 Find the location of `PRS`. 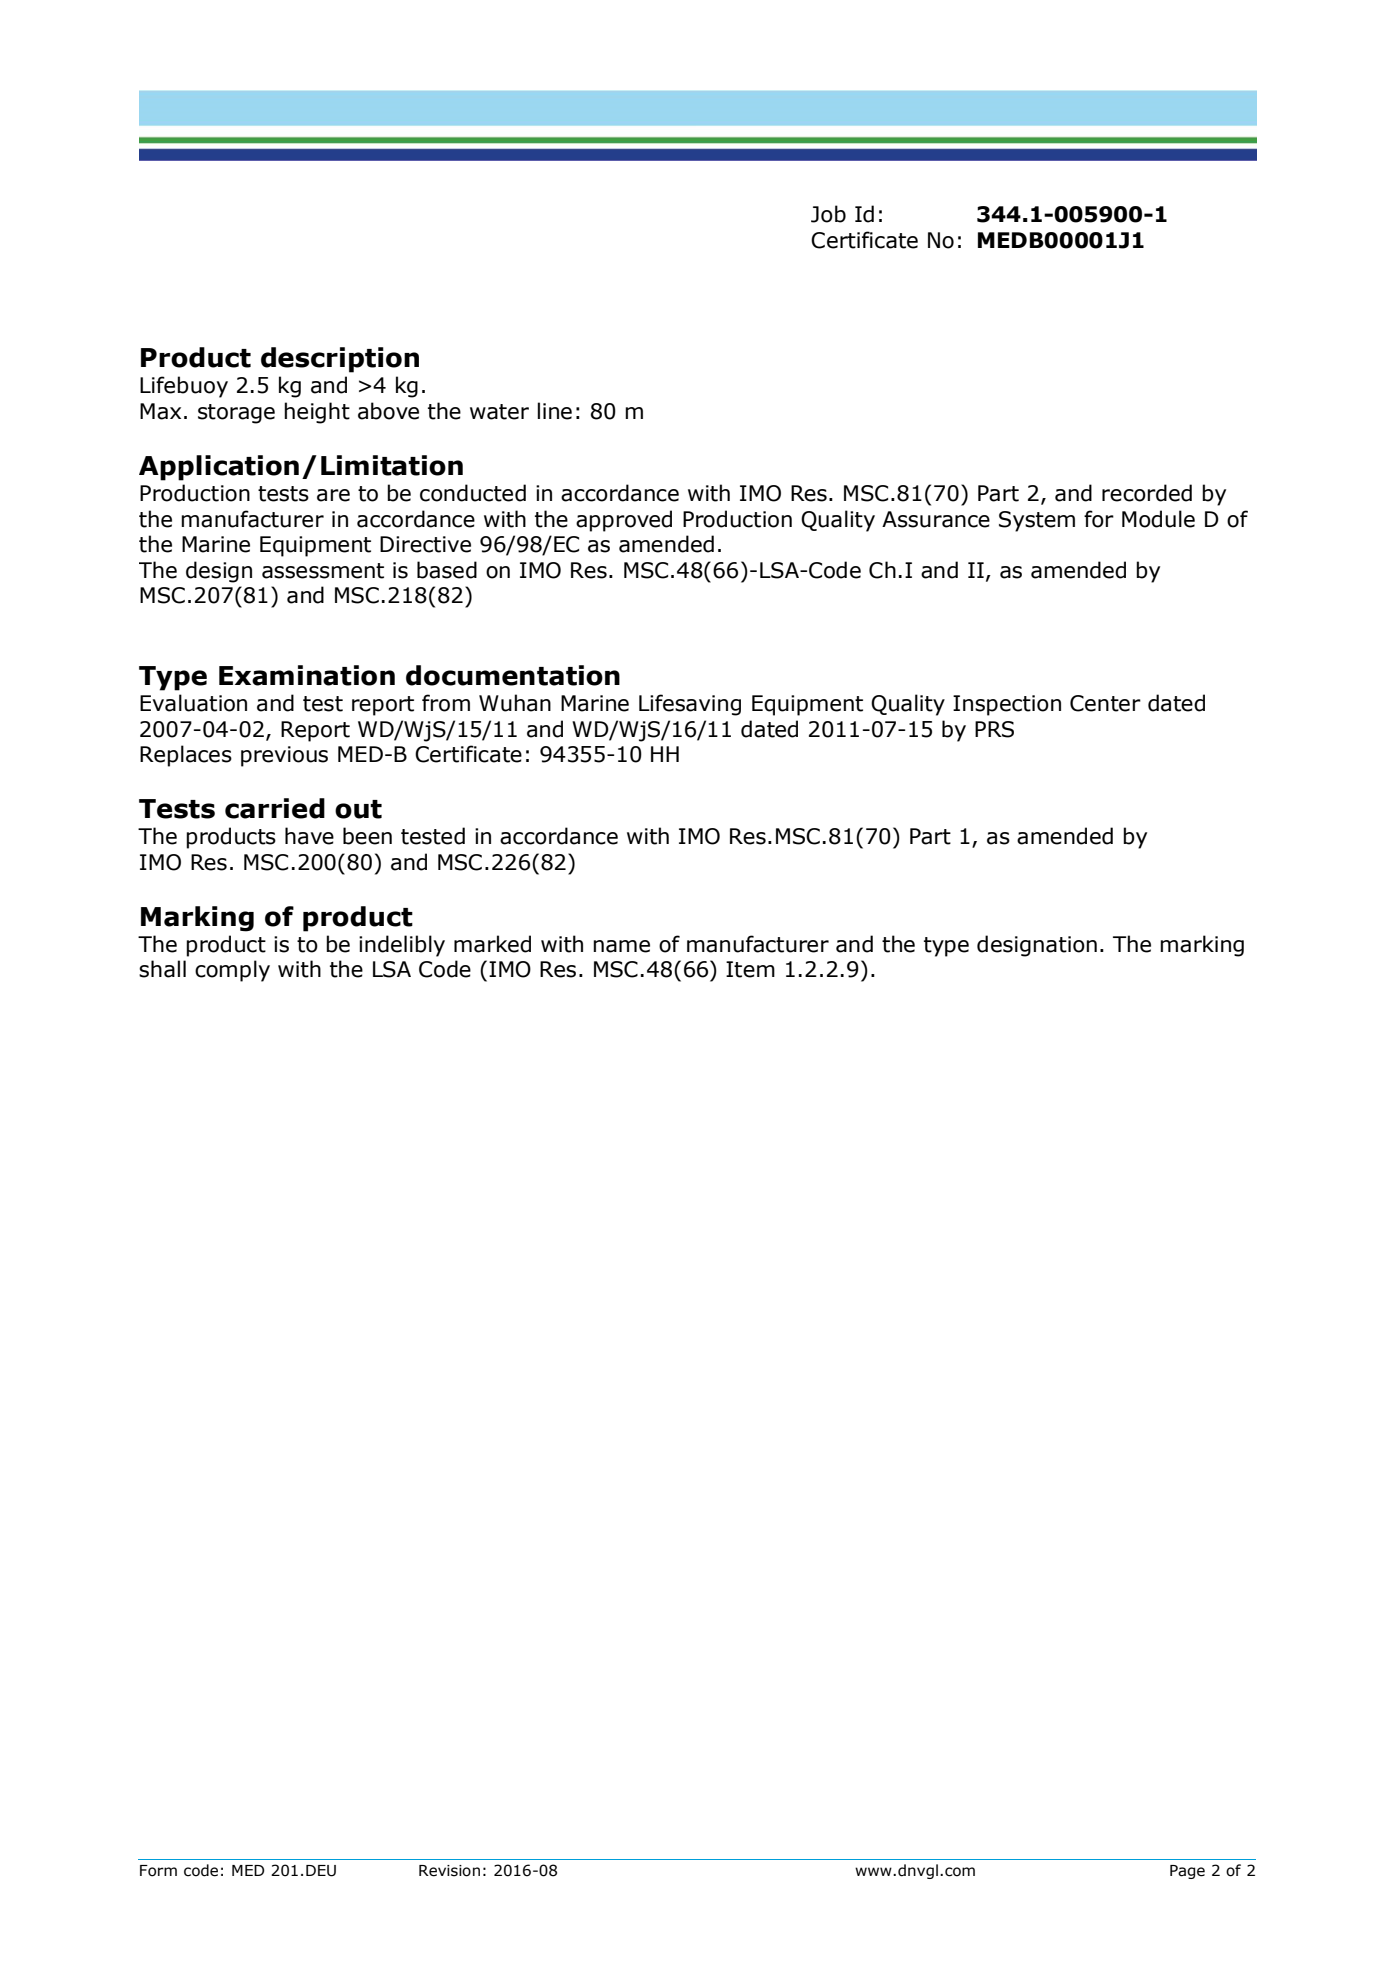

PRS is located at coordinates (994, 729).
